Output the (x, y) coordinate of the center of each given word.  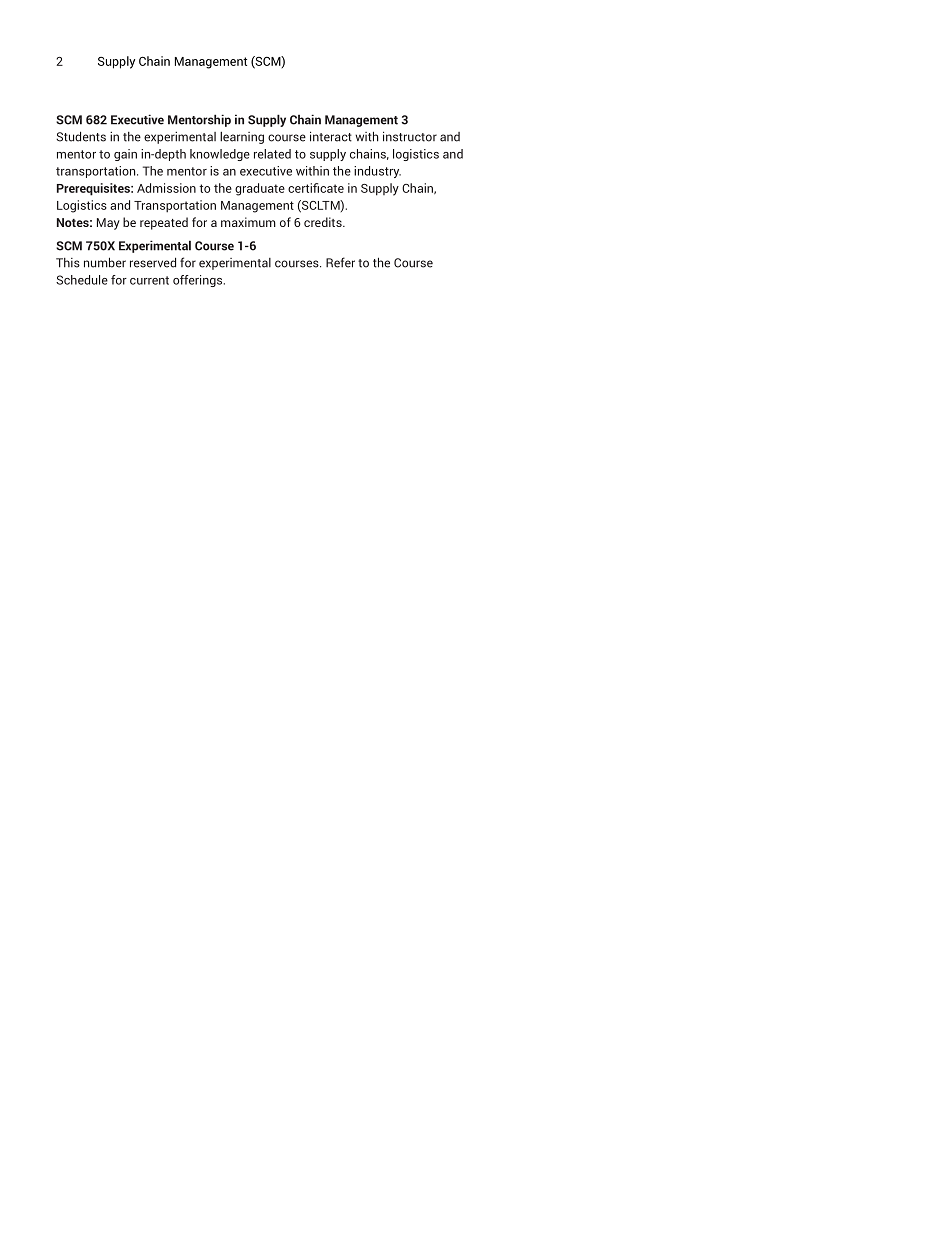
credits (324, 222)
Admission (166, 188)
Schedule (82, 280)
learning (242, 138)
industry (377, 172)
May (108, 224)
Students (81, 136)
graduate (260, 189)
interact (331, 136)
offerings (199, 281)
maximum (248, 222)
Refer (340, 262)
